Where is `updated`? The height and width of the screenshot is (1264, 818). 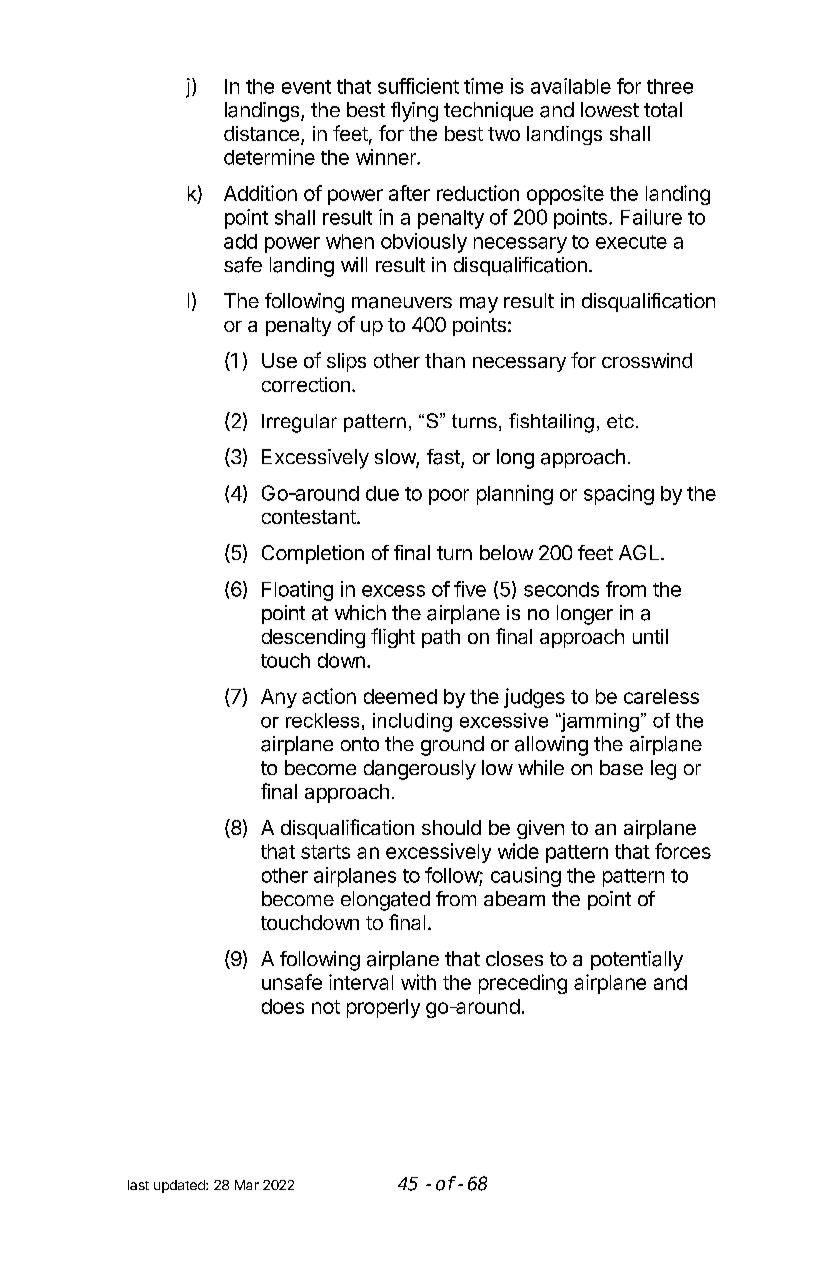
updated is located at coordinates (180, 1186).
